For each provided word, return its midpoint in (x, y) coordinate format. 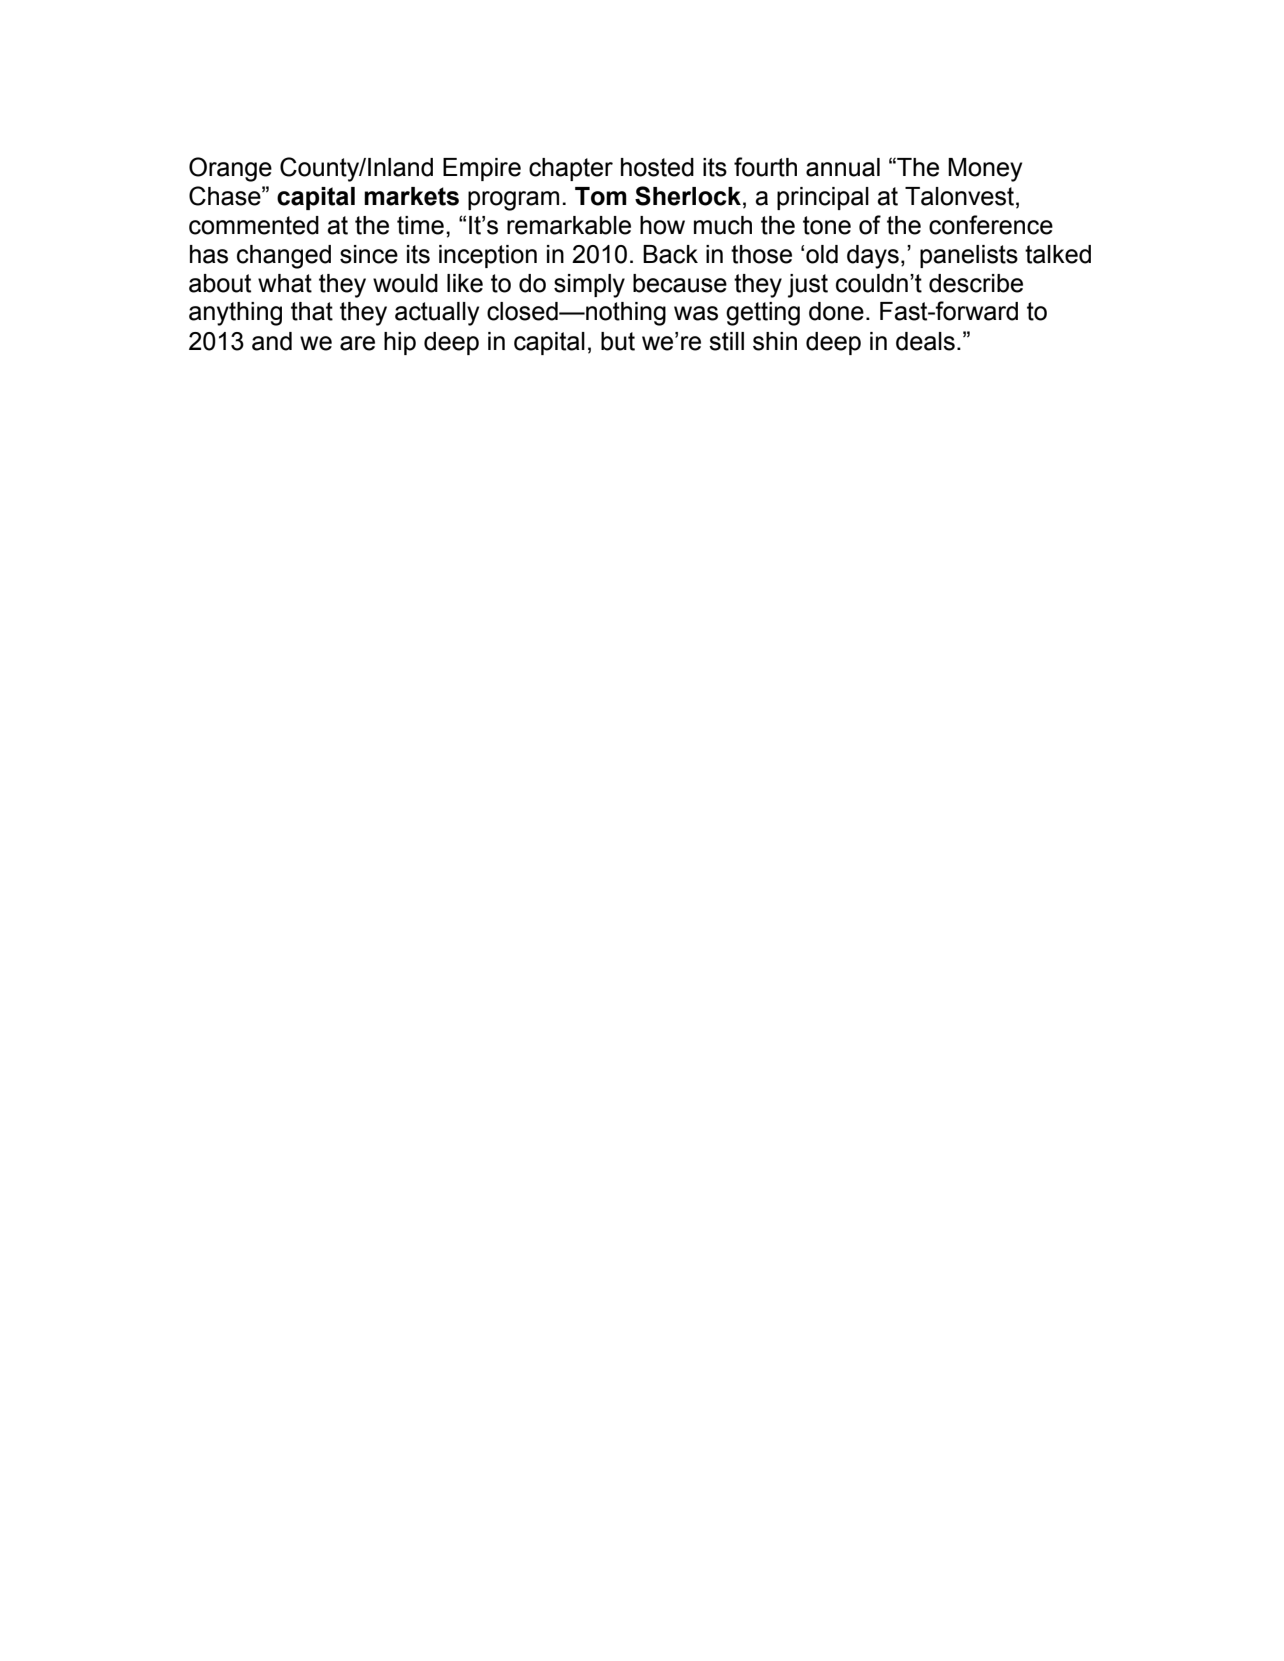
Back (670, 254)
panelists (969, 256)
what (285, 283)
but (618, 341)
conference (991, 225)
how (662, 225)
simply (589, 286)
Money (985, 170)
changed (284, 257)
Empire (482, 169)
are (357, 343)
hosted (657, 167)
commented (254, 225)
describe (976, 283)
